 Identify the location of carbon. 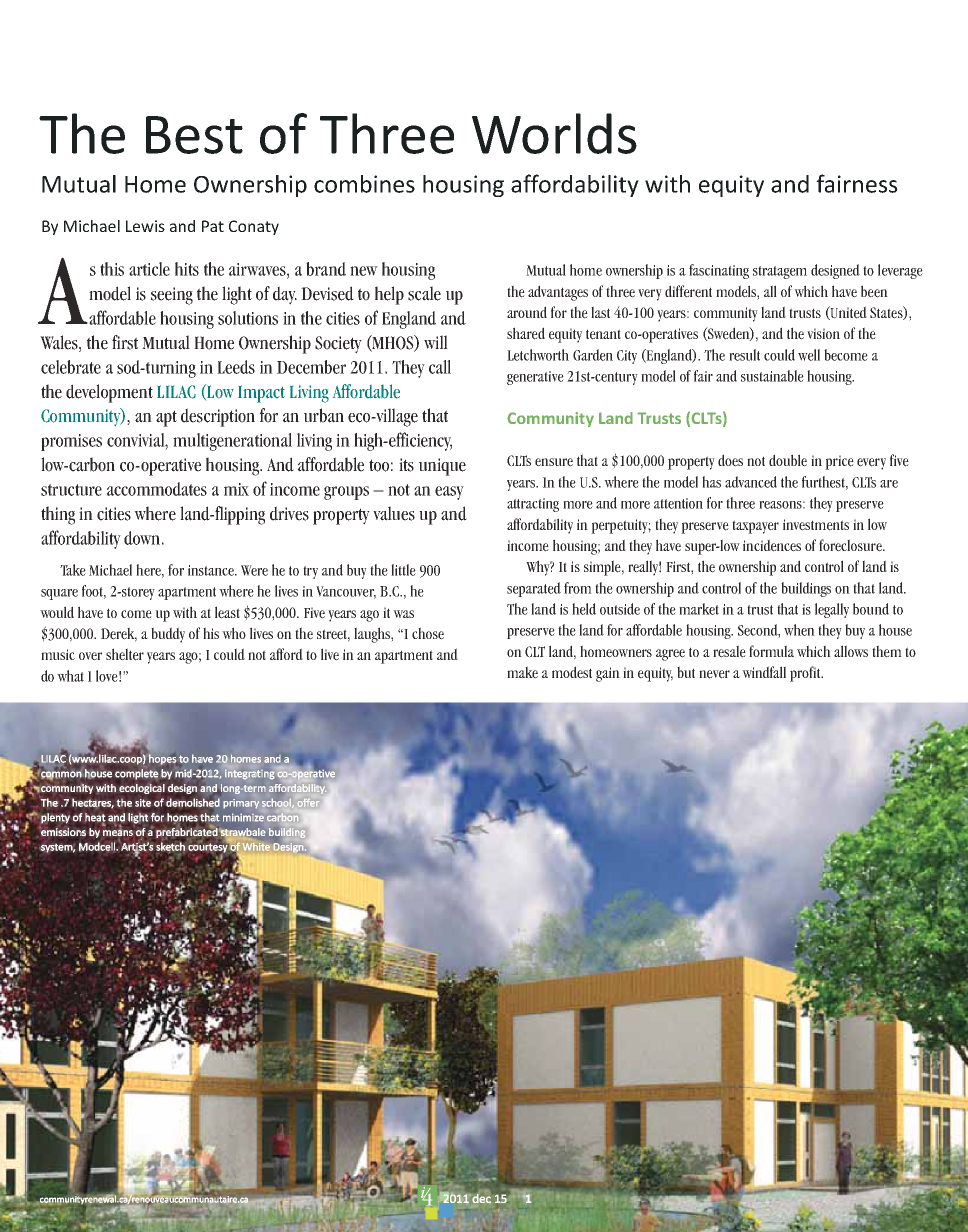
(282, 817).
